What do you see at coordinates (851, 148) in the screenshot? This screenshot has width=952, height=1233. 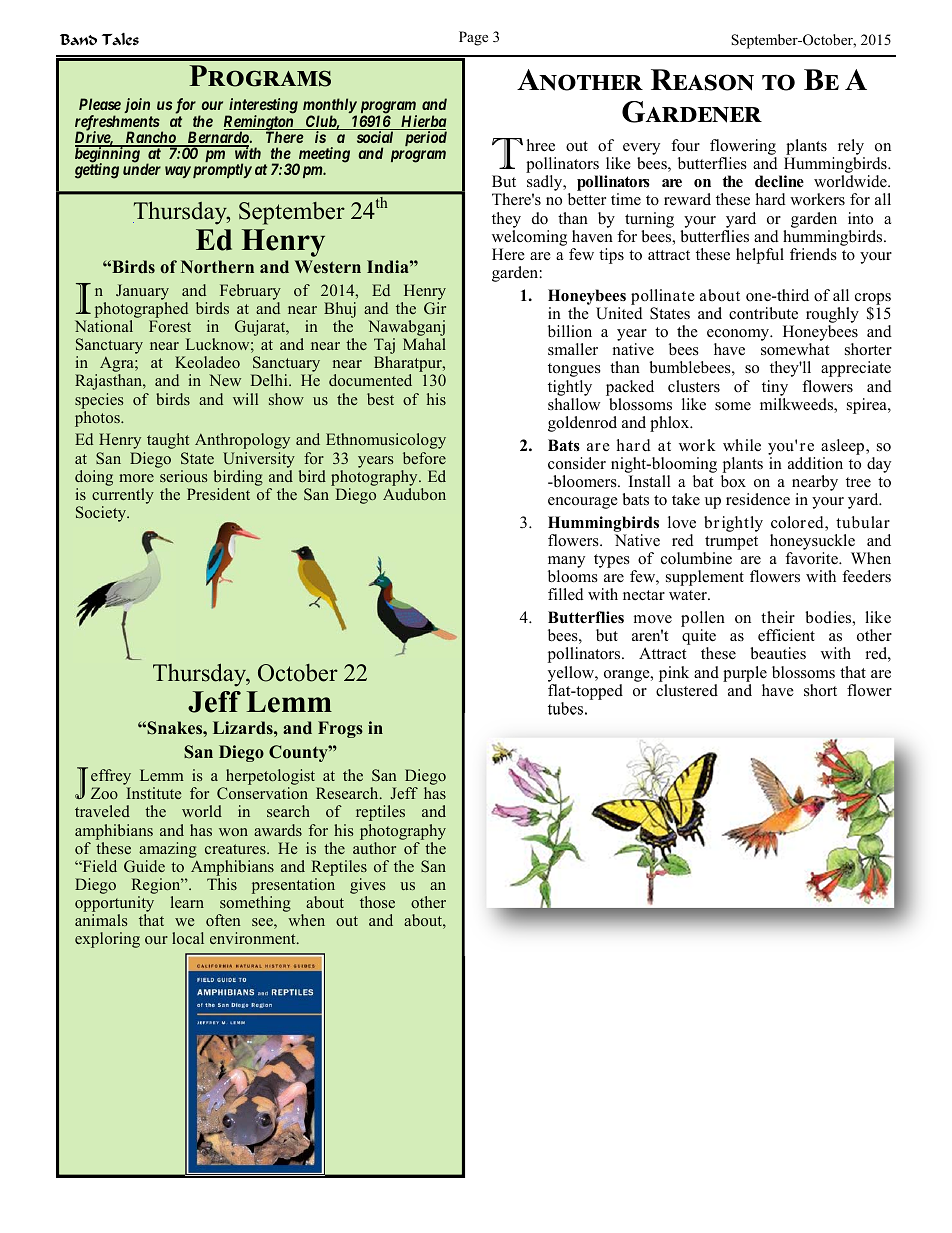 I see `rely` at bounding box center [851, 148].
